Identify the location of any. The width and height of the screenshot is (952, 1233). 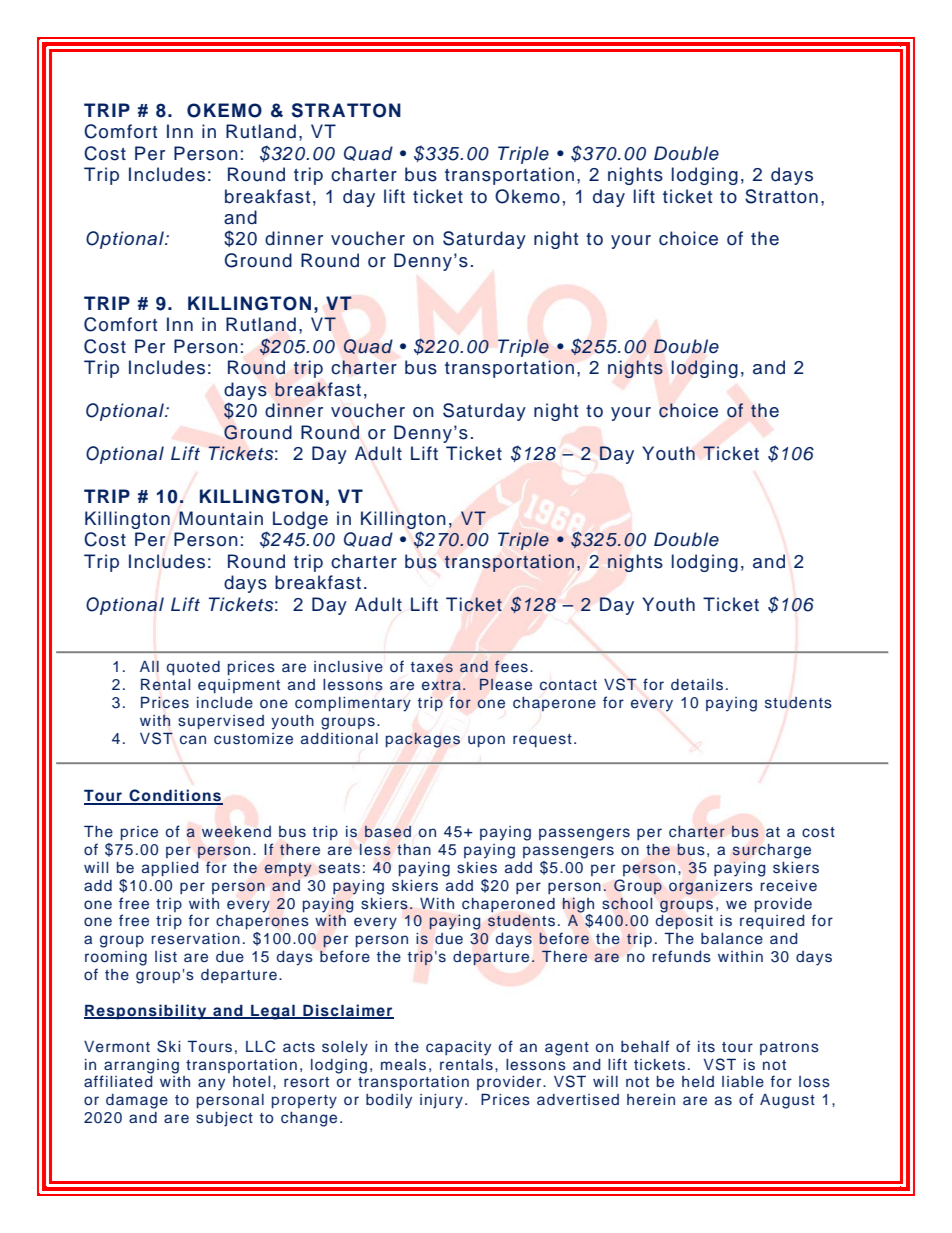
(211, 1084).
